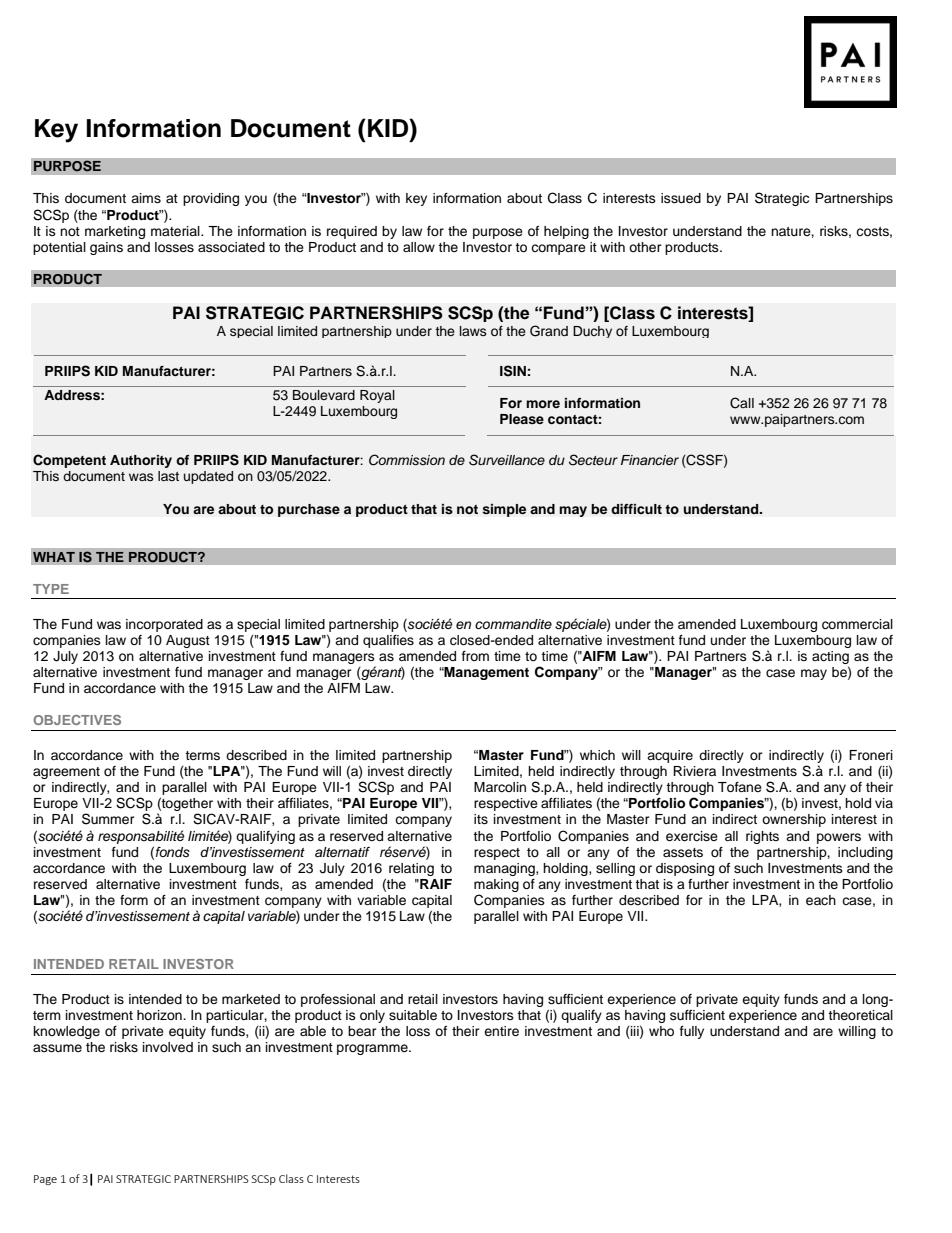  I want to click on WHAT, so click(54, 557).
